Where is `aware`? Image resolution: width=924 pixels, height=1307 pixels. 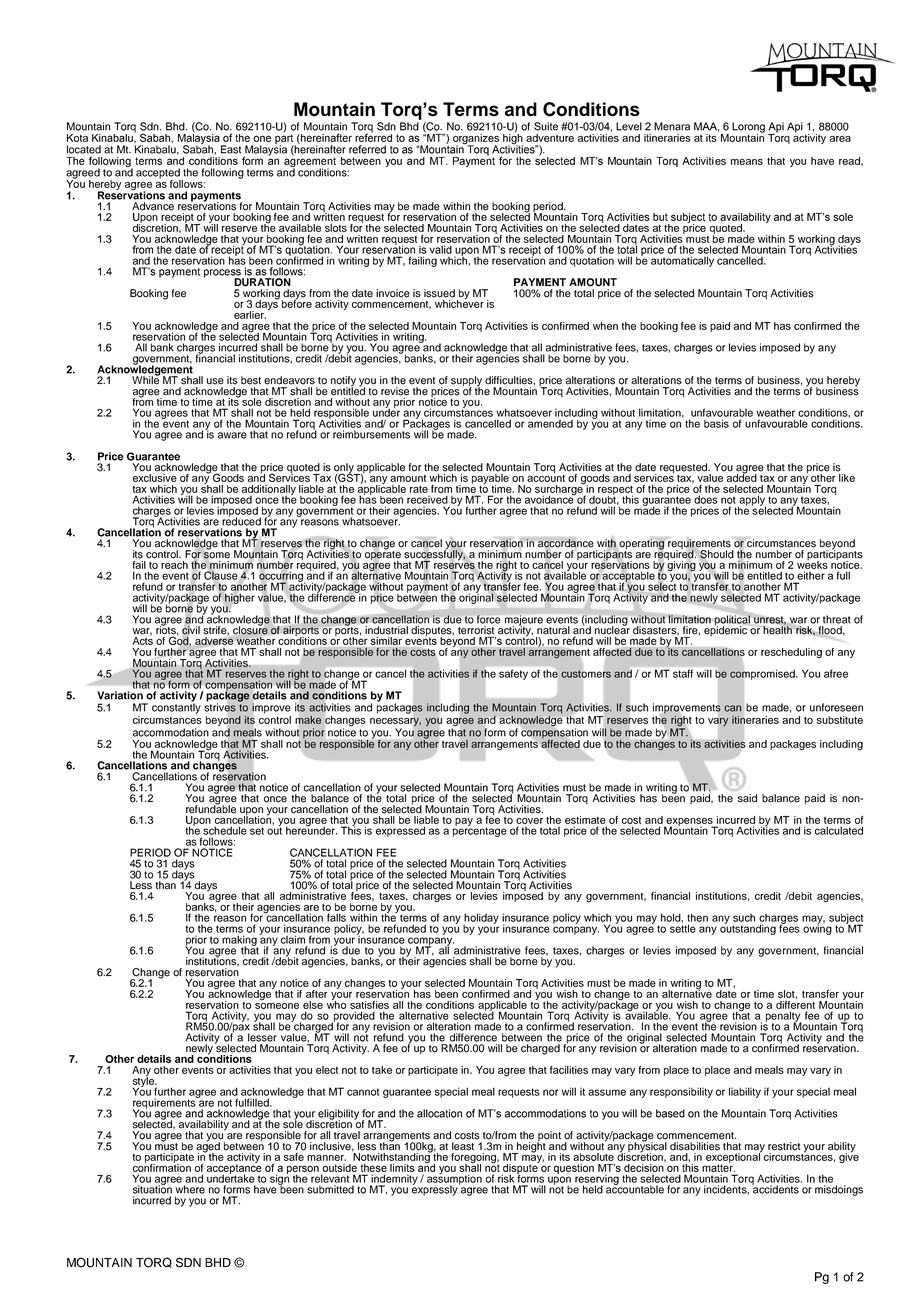 aware is located at coordinates (232, 435).
